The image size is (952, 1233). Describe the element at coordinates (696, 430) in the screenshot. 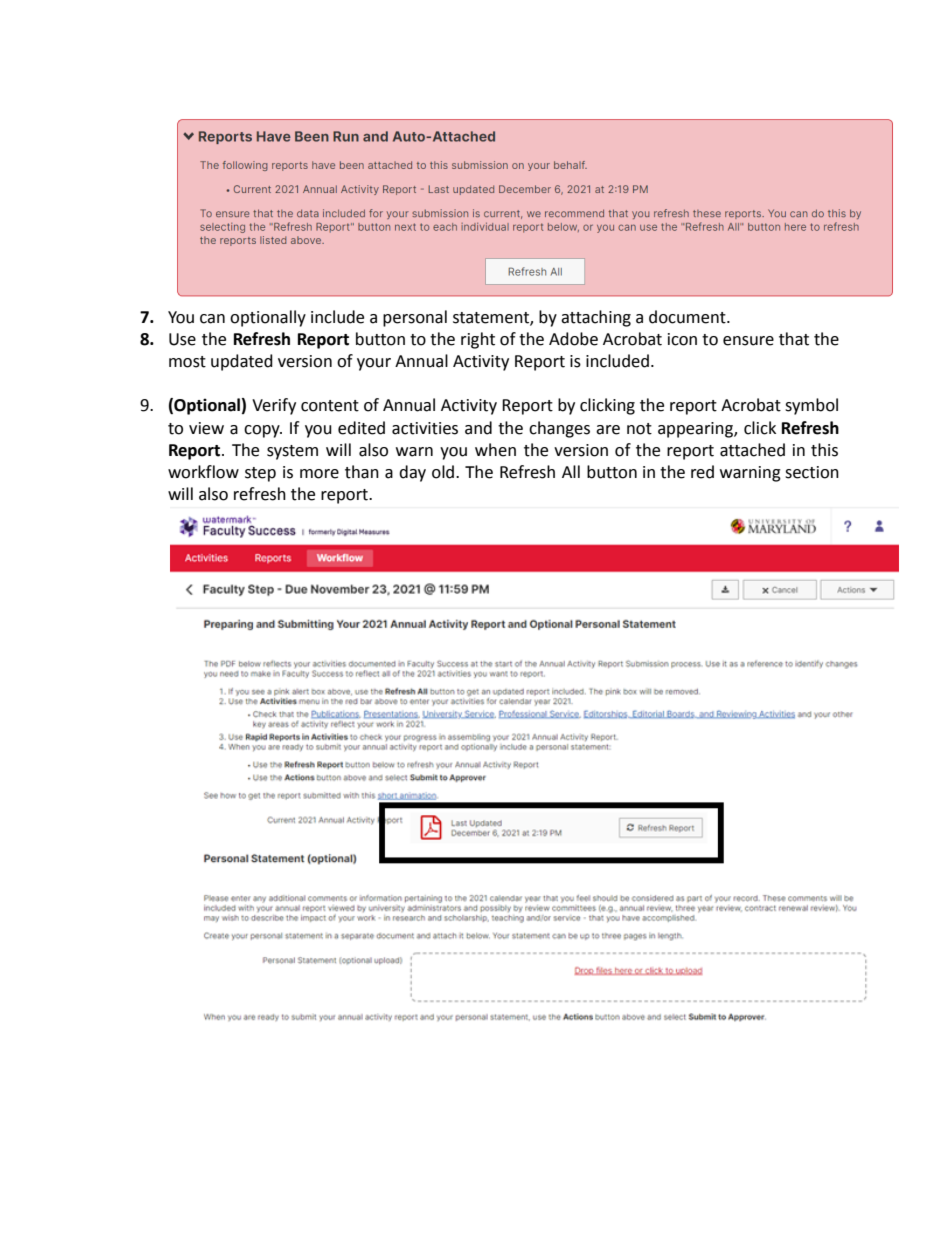

I see `appearing` at that location.
